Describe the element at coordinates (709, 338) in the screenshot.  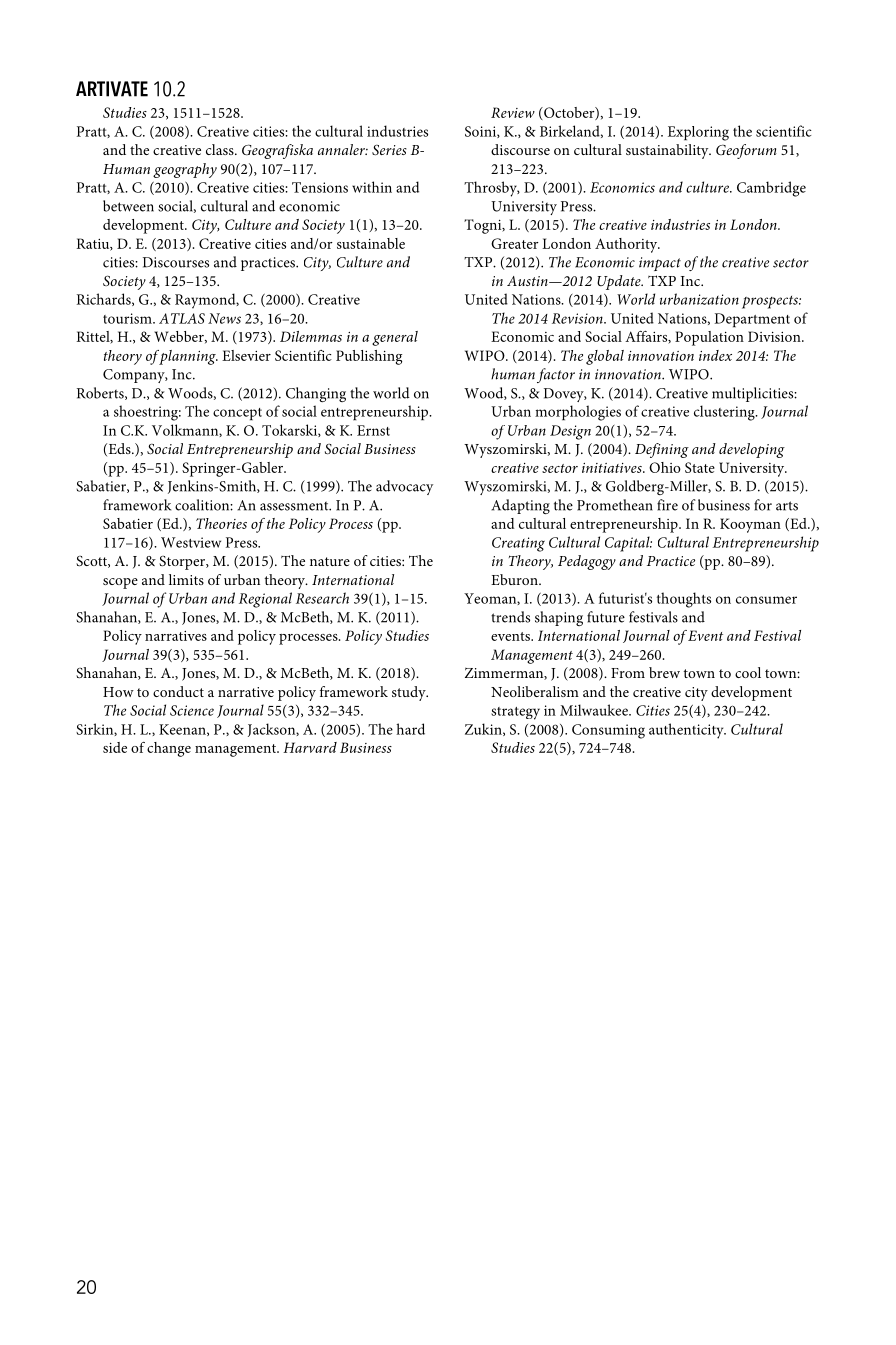
I see `Population` at that location.
